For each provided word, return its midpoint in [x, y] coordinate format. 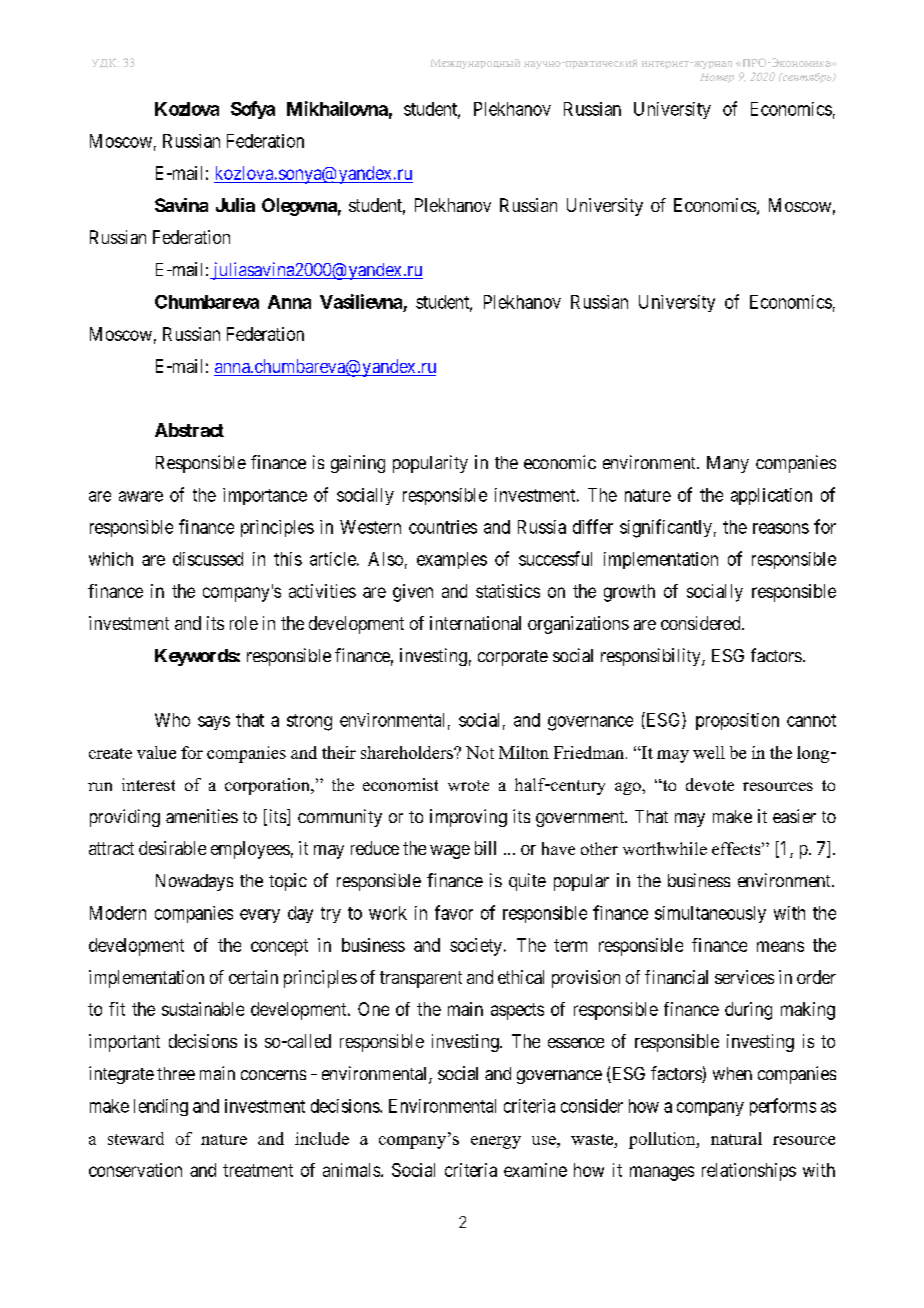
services [744, 977]
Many [728, 464]
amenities [202, 816]
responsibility [652, 657]
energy [496, 1142]
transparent [421, 979]
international [475, 623]
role [244, 623]
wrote [468, 785]
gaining [358, 464]
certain [253, 977]
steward [136, 1138]
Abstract [189, 430]
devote [710, 784]
